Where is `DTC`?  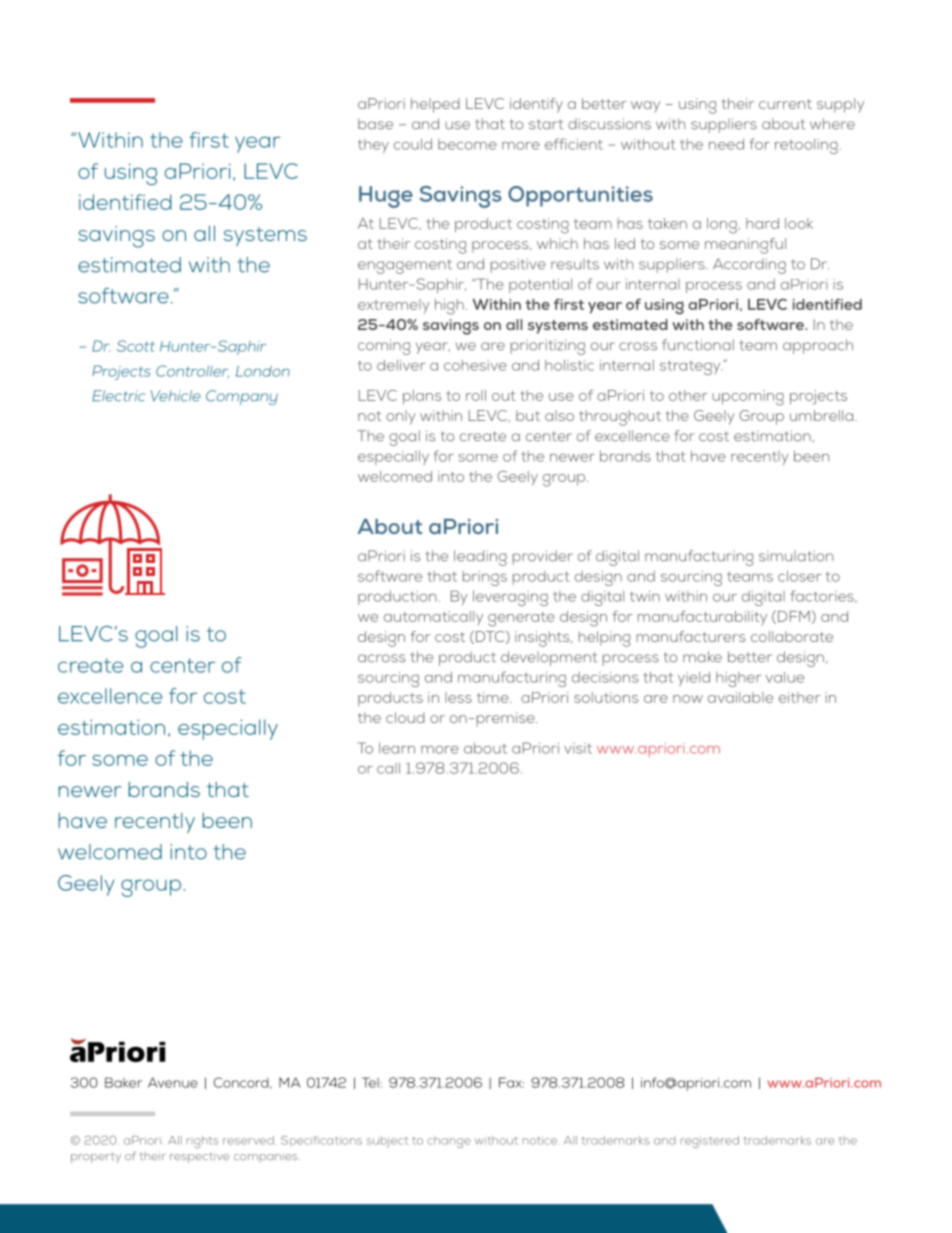
DTC is located at coordinates (491, 637).
